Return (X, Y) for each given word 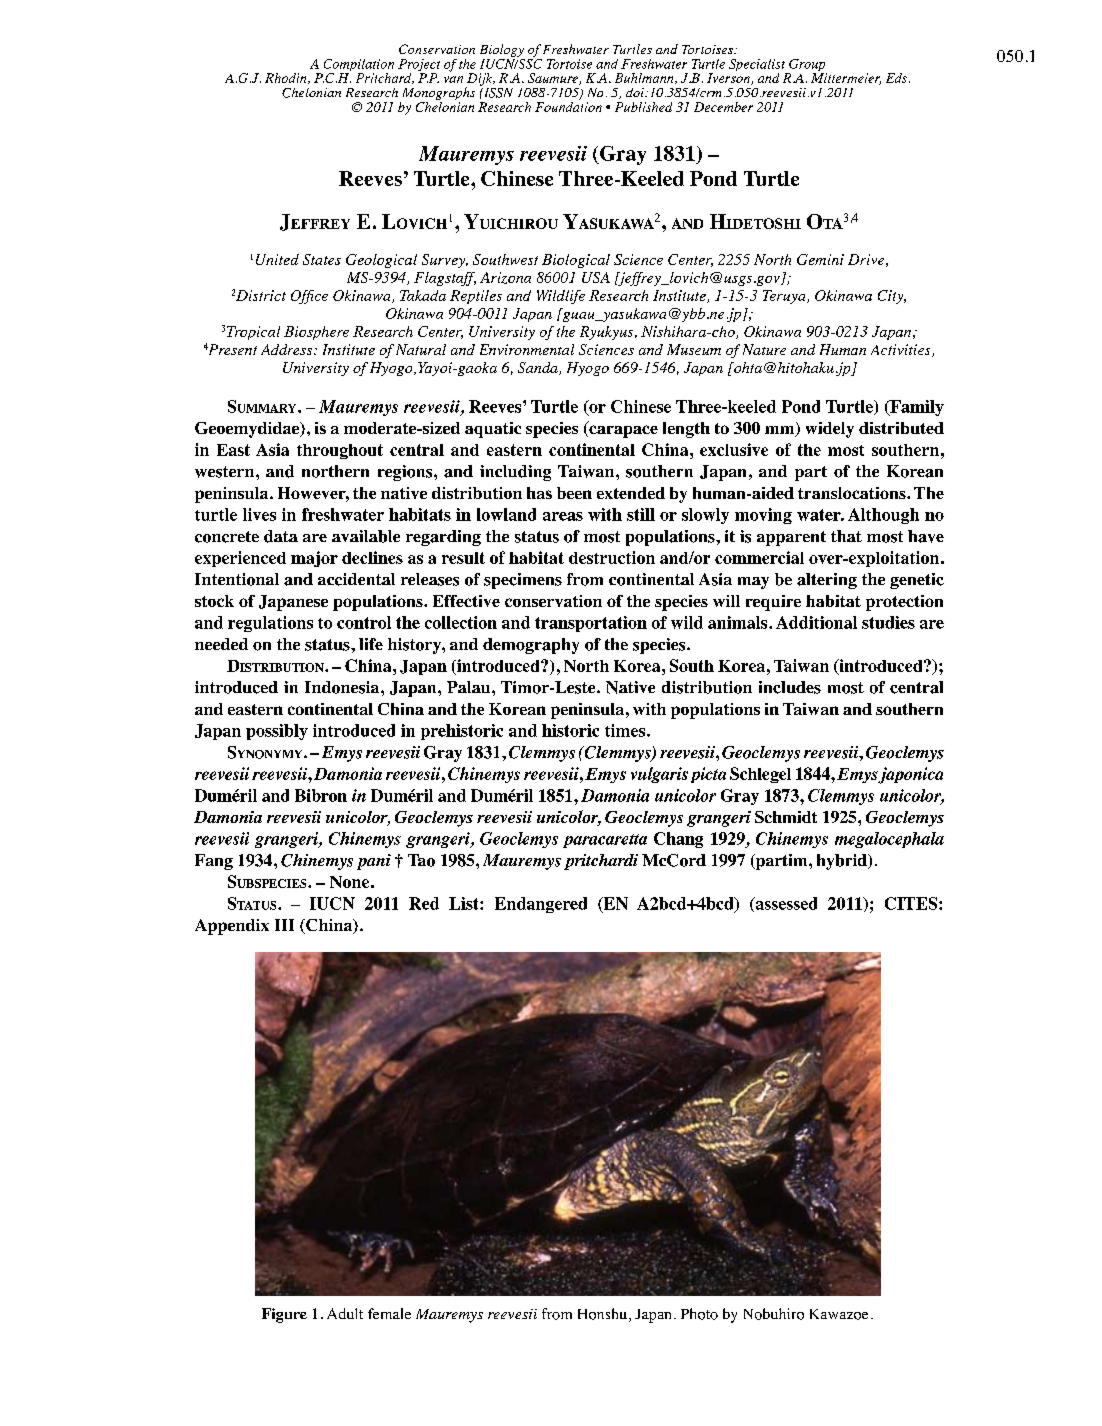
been (574, 493)
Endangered (541, 905)
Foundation (568, 105)
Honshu (602, 1314)
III (284, 925)
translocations (853, 493)
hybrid (843, 862)
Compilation (359, 66)
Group (807, 66)
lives (259, 514)
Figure (284, 1315)
